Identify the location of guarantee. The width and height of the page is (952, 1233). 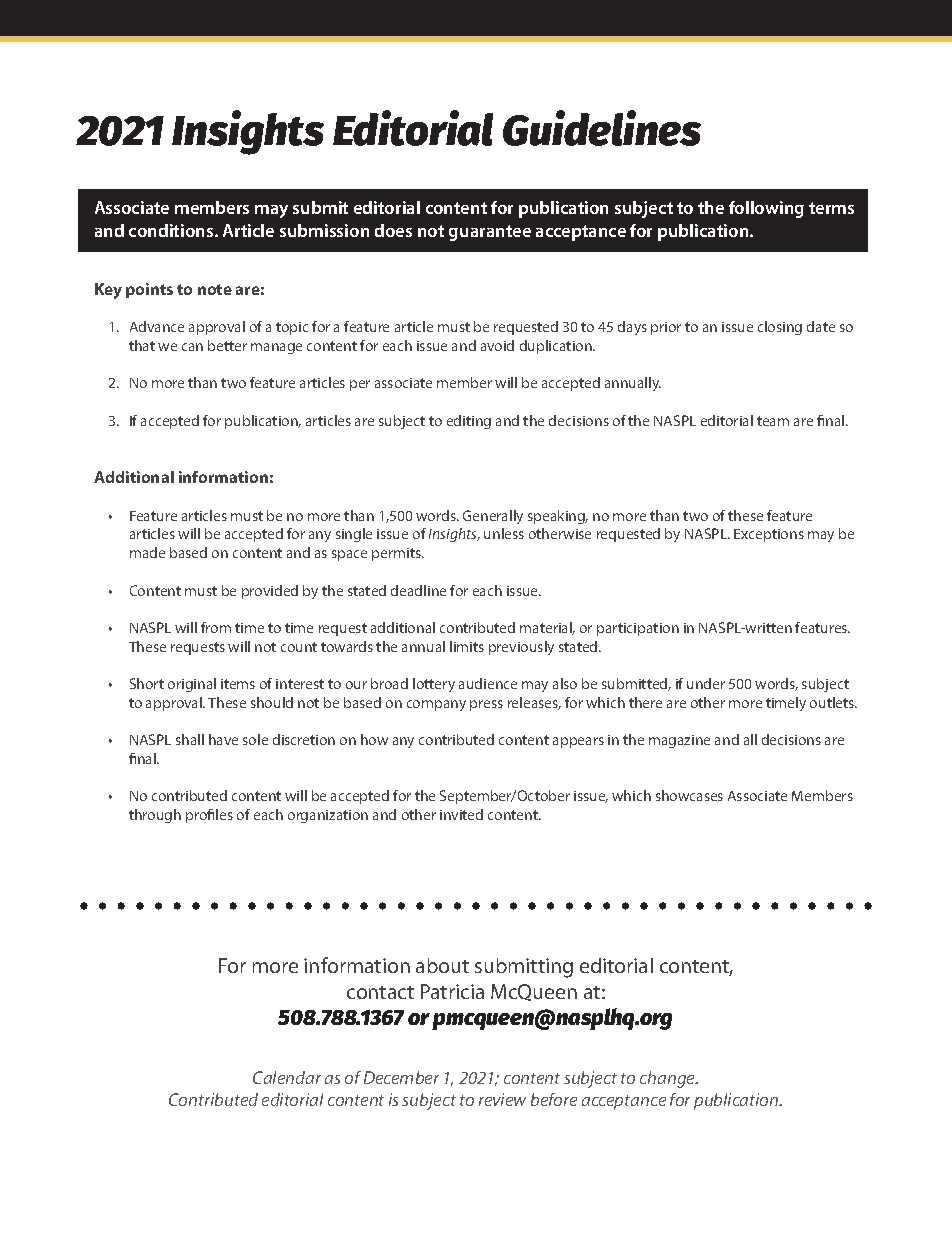
(490, 233).
